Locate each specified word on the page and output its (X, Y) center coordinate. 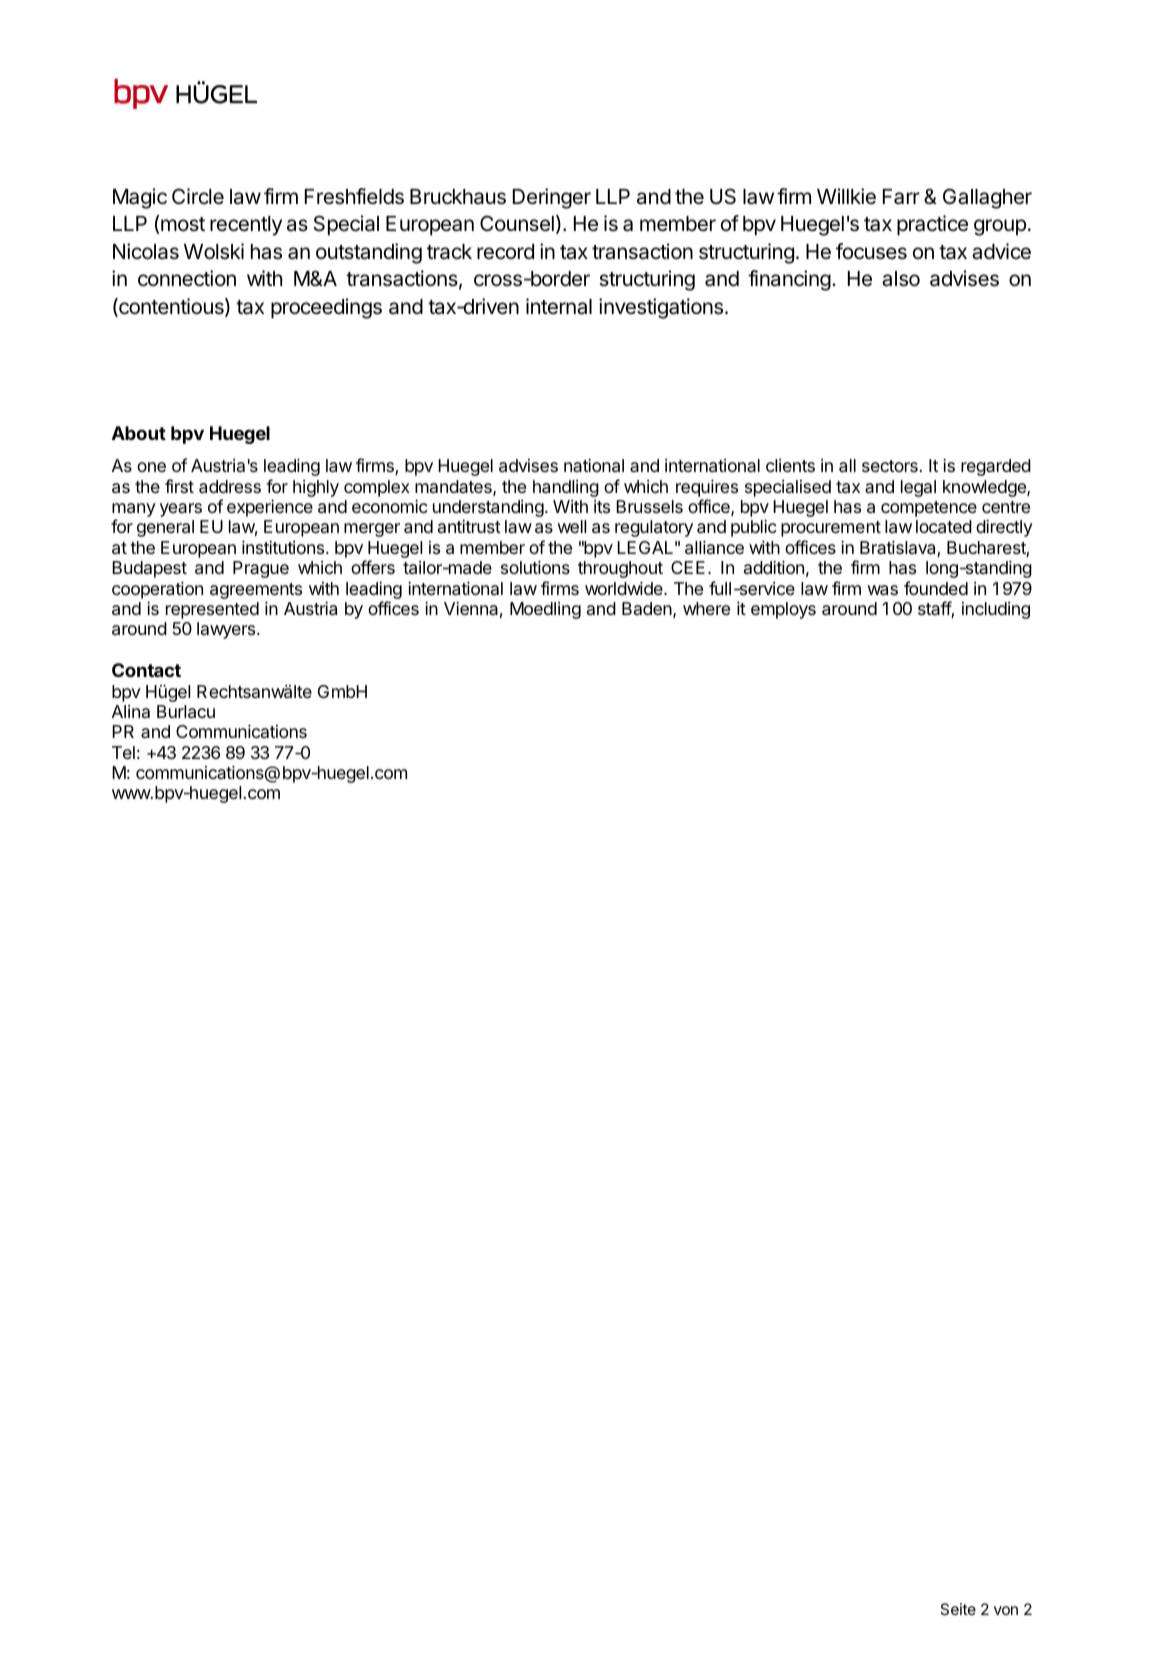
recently (246, 226)
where (706, 608)
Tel (123, 752)
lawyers (227, 630)
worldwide (625, 588)
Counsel (517, 223)
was (882, 590)
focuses (871, 251)
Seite (958, 1609)
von (1006, 1610)
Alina (131, 711)
